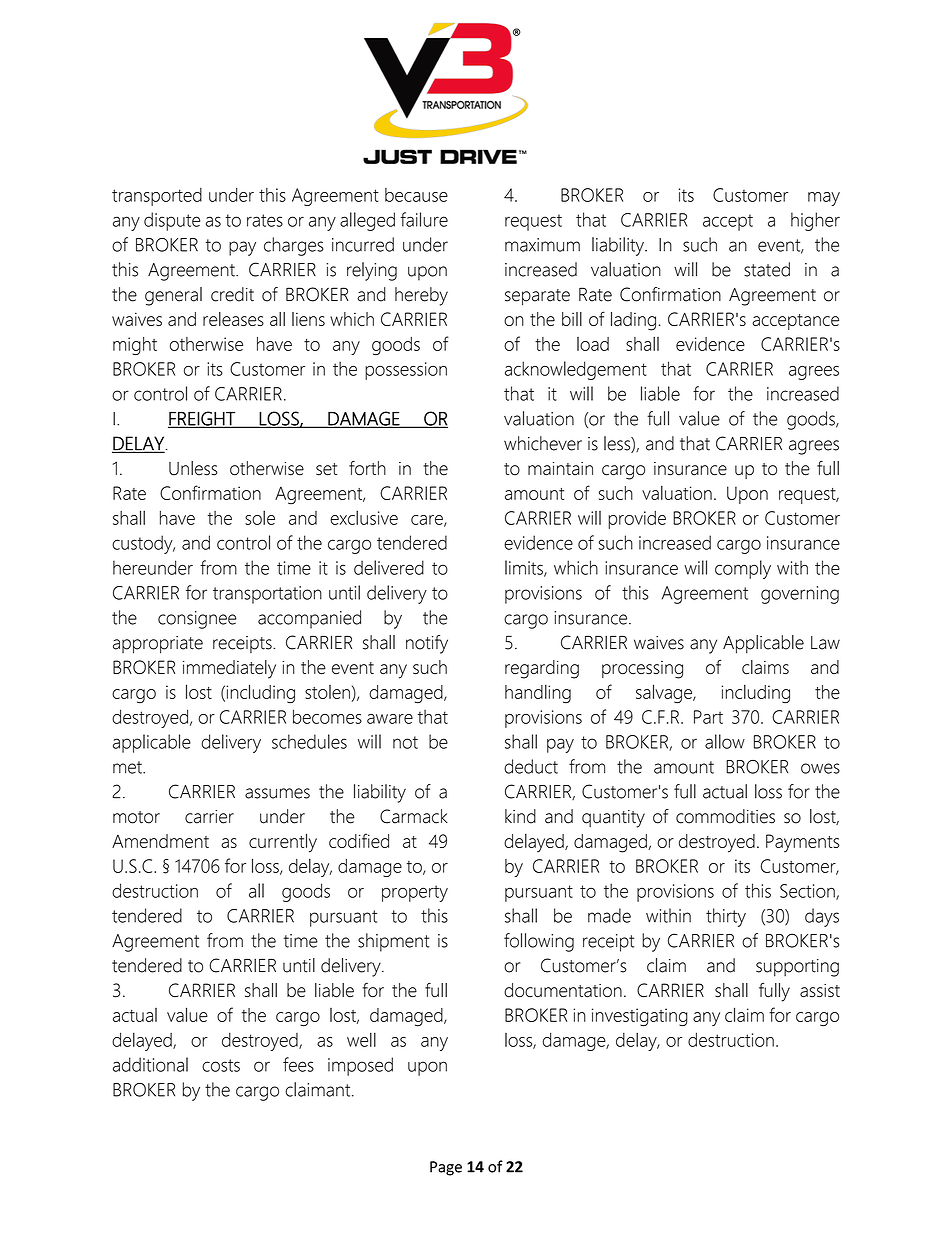  I want to click on Page, so click(446, 1168).
